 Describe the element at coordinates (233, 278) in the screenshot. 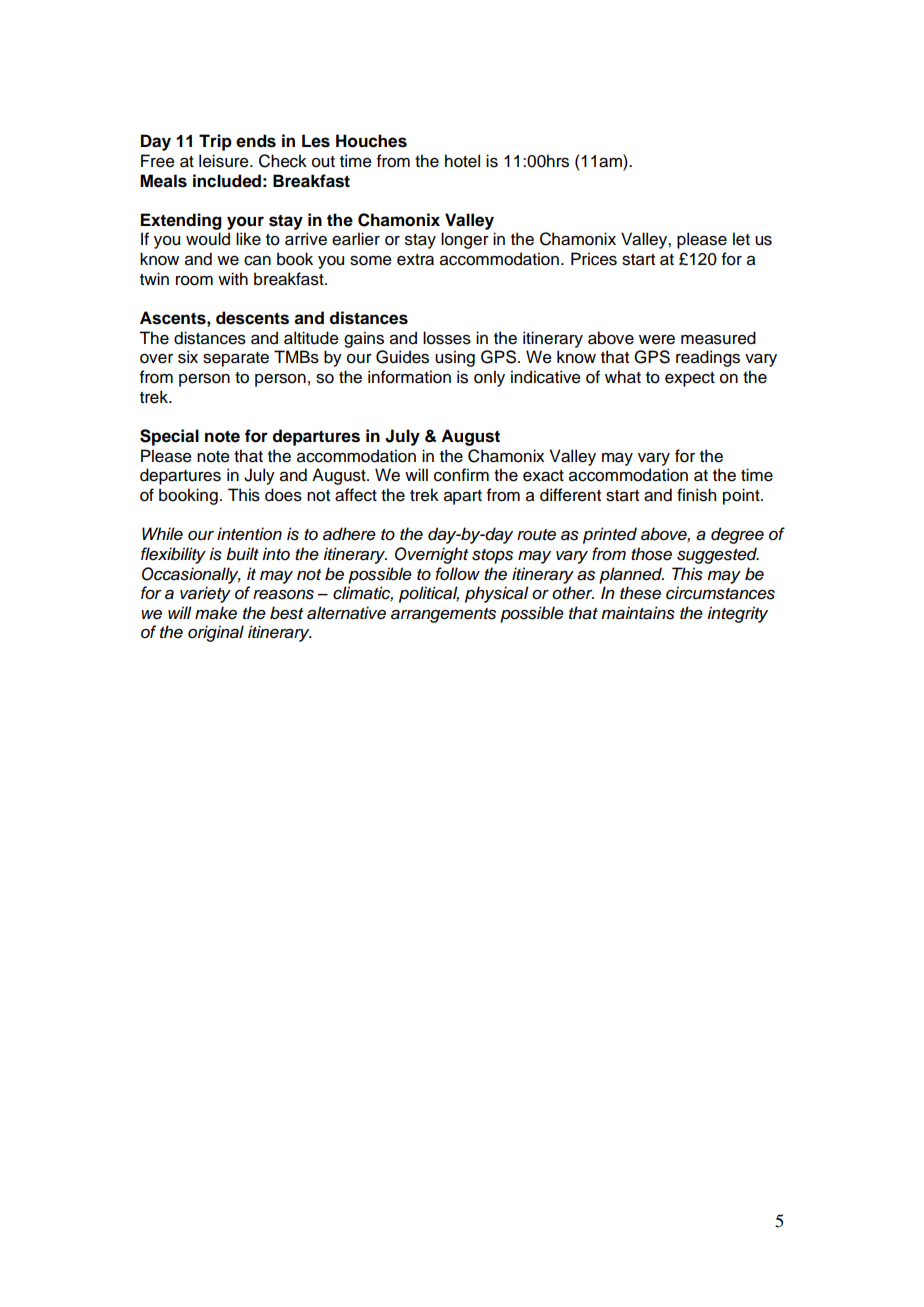

I see `with` at that location.
